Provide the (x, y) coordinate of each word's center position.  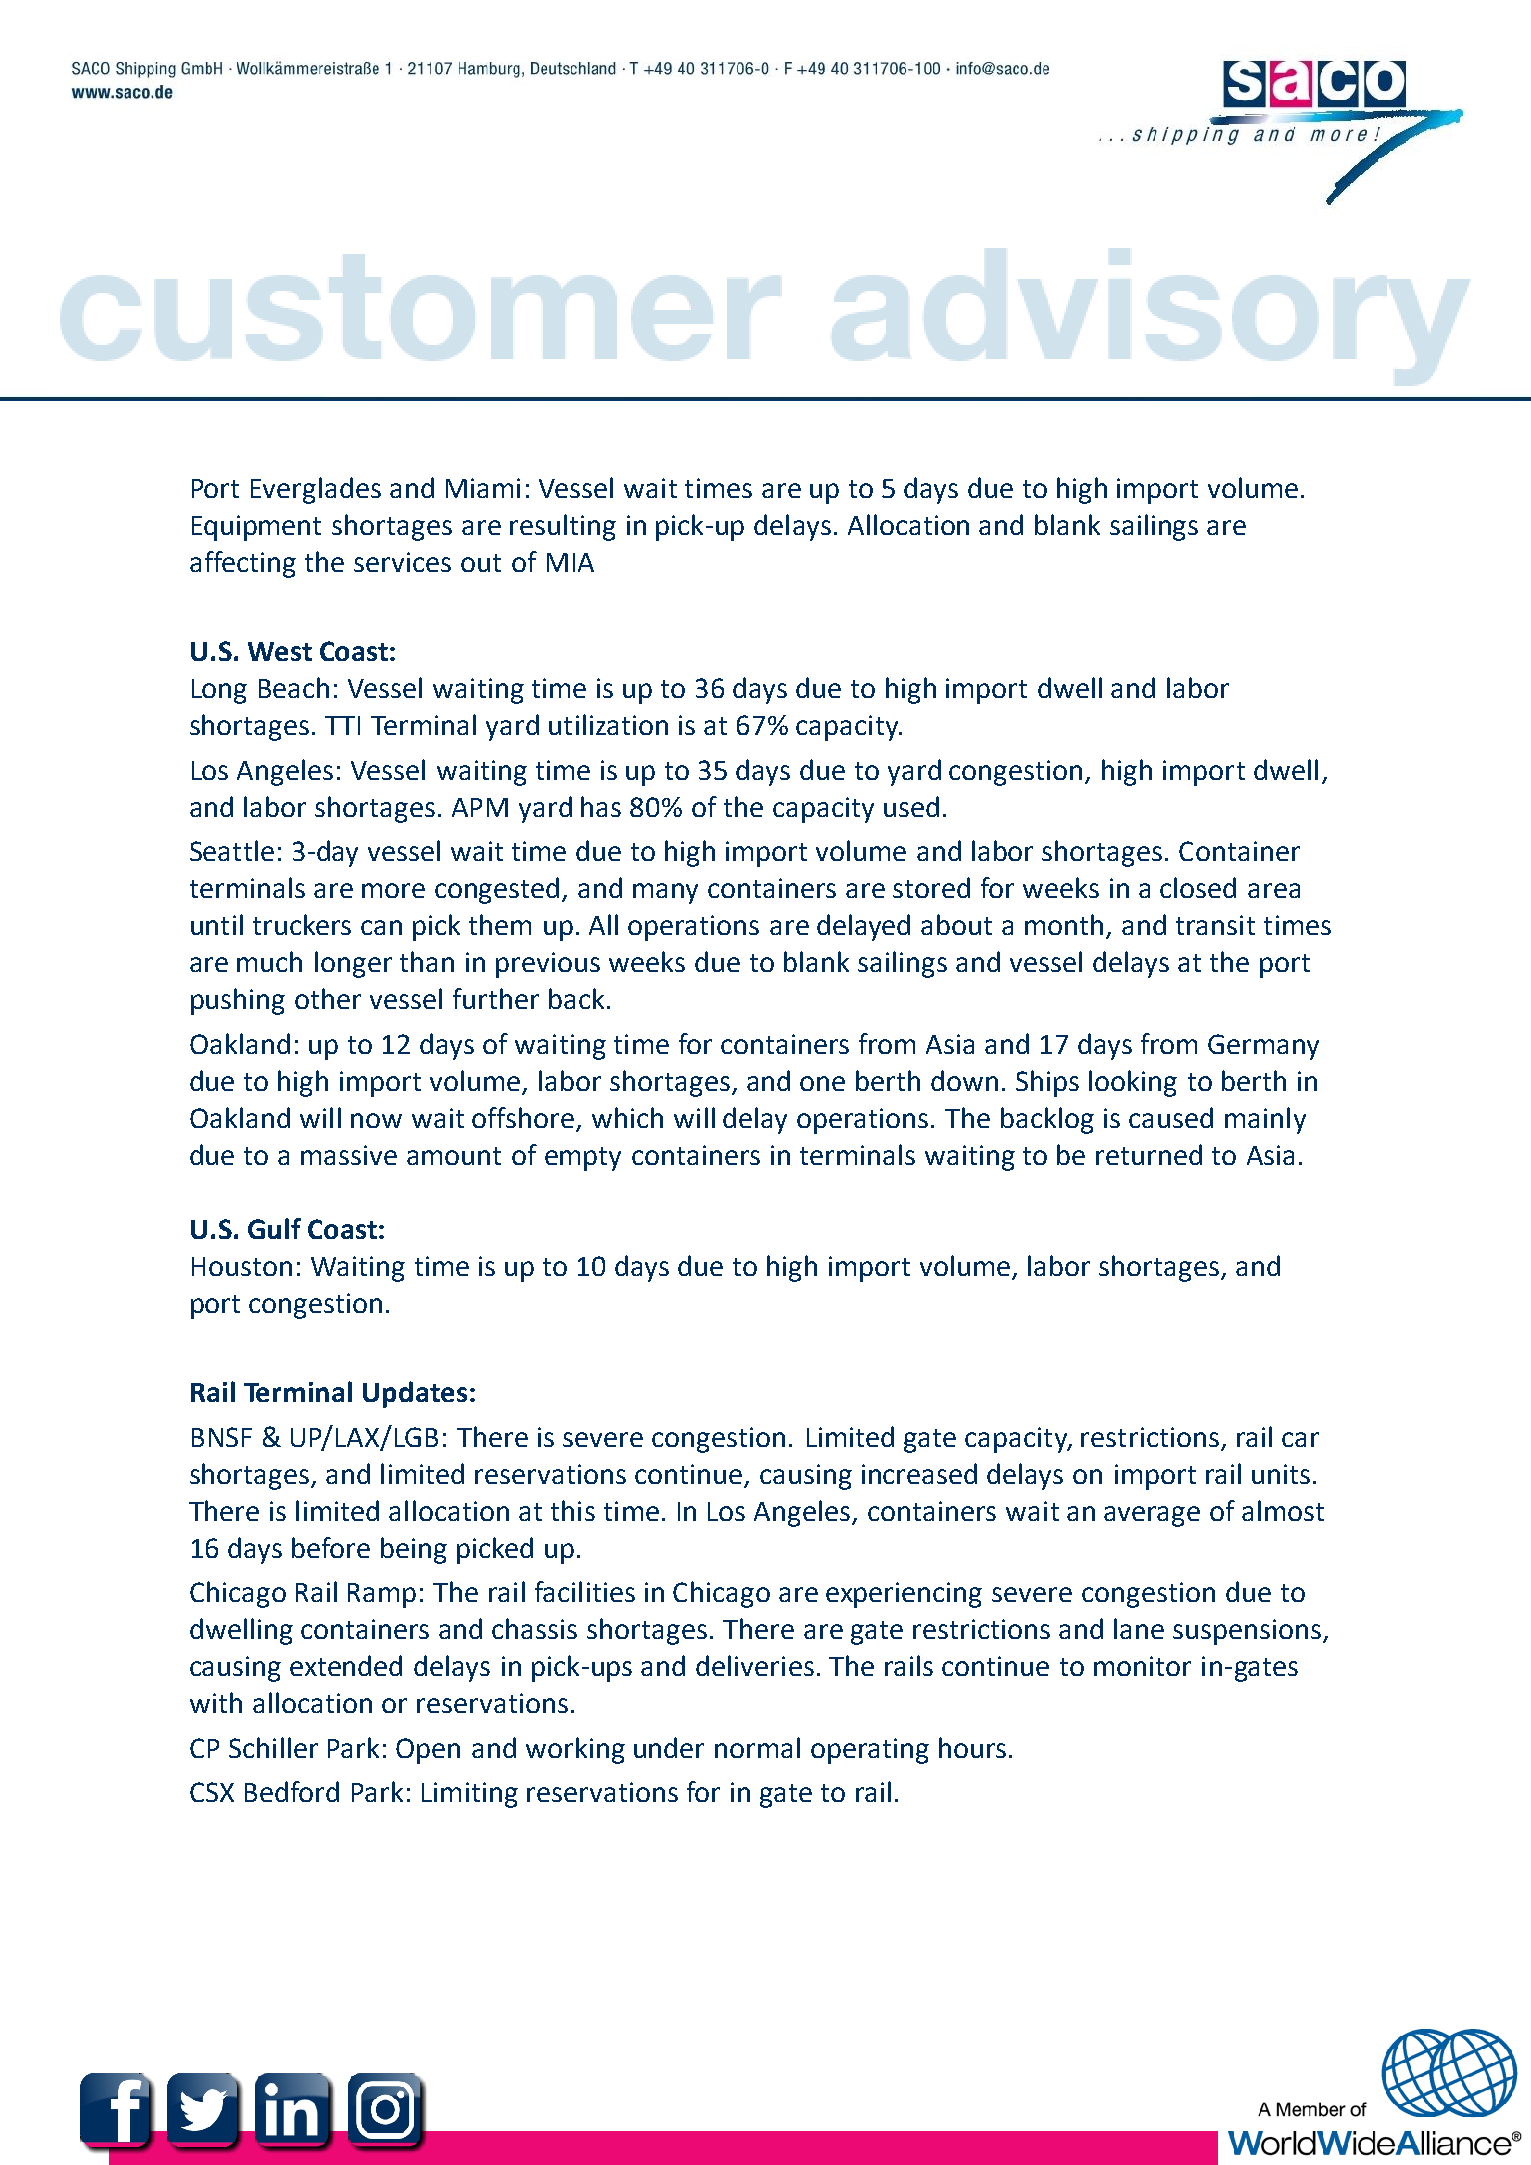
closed (1198, 887)
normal (757, 1747)
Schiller (273, 1747)
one (822, 1083)
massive (349, 1155)
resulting (563, 527)
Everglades (316, 490)
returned (1149, 1154)
